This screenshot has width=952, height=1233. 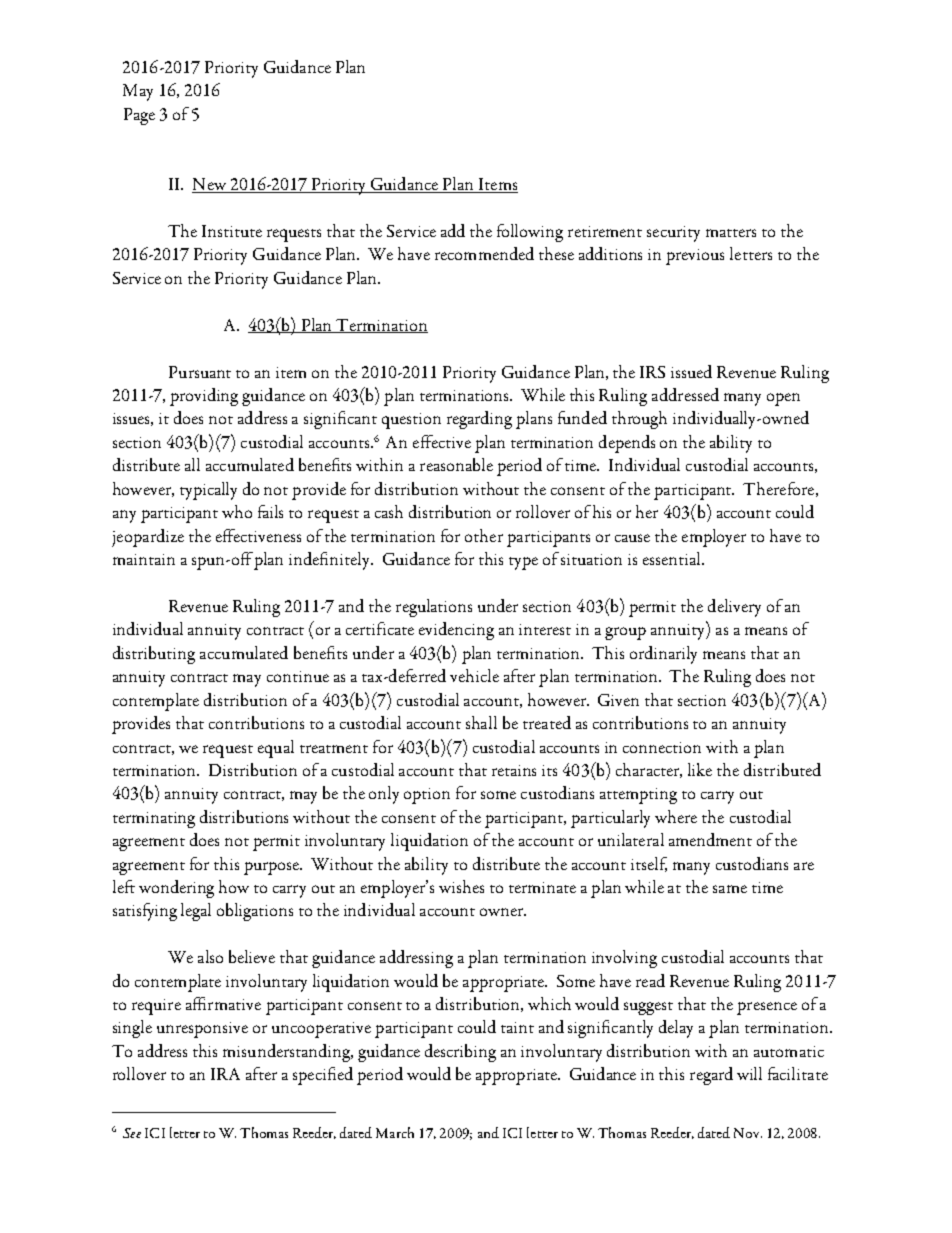 I want to click on describing, so click(x=460, y=1053).
